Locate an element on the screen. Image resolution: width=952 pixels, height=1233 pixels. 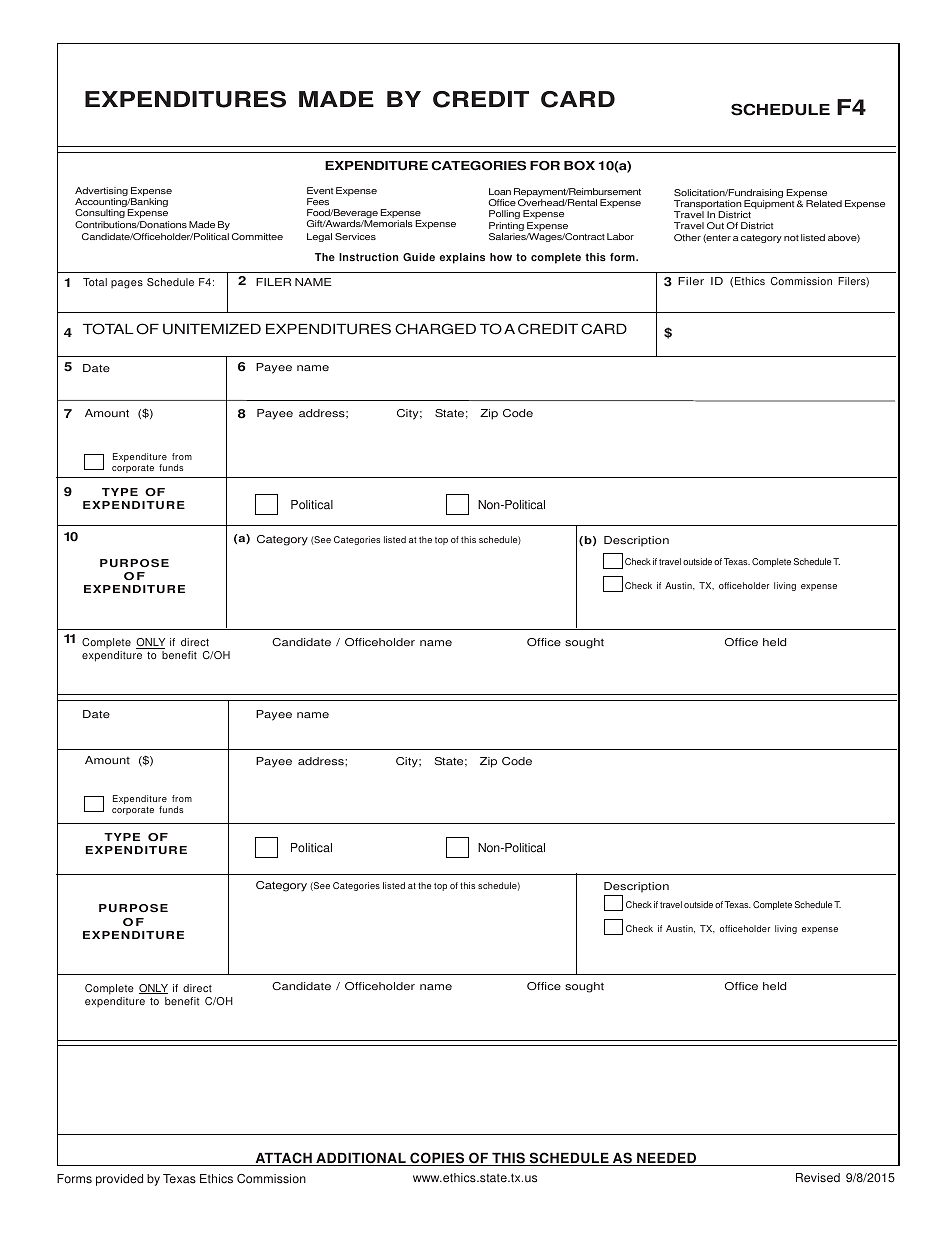
COPIES is located at coordinates (437, 1159).
